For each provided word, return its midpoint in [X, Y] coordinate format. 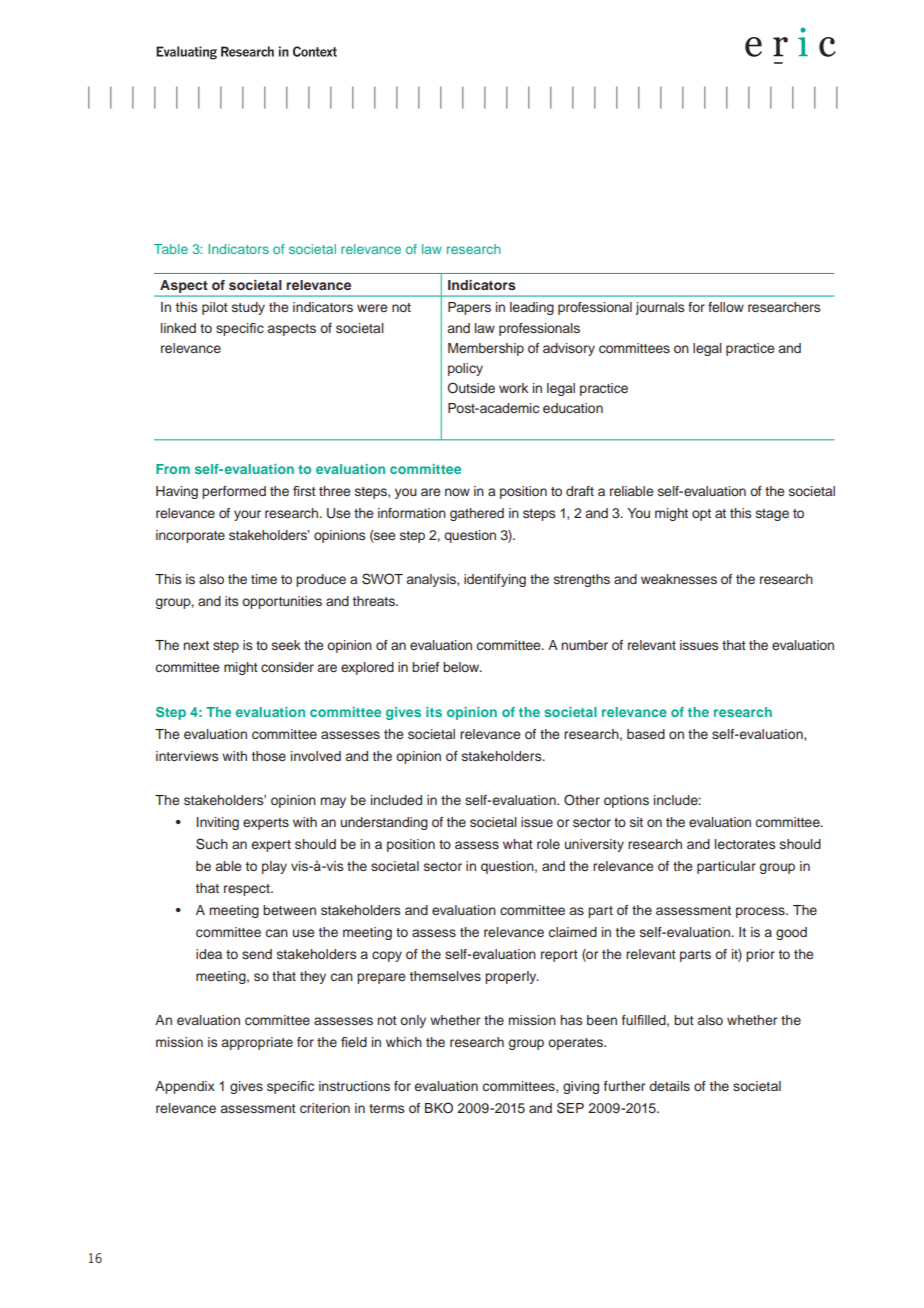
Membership [486, 349]
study [248, 308]
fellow [726, 307]
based [646, 734]
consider [287, 667]
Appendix [185, 1087]
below [462, 667]
